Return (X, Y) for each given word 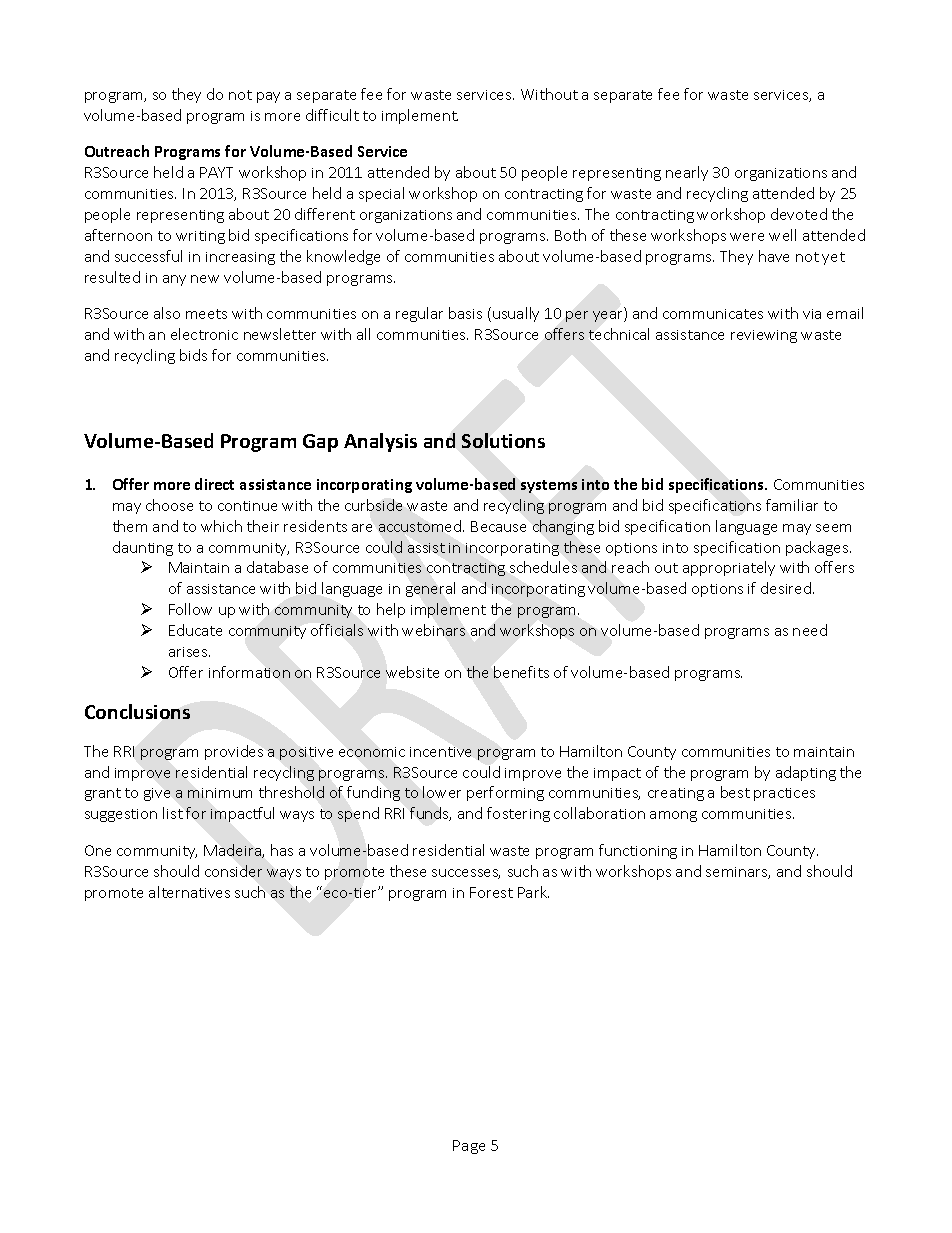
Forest (491, 892)
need (810, 630)
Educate (195, 630)
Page (469, 1147)
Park (533, 892)
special (381, 194)
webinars (433, 630)
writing (200, 237)
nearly (687, 173)
